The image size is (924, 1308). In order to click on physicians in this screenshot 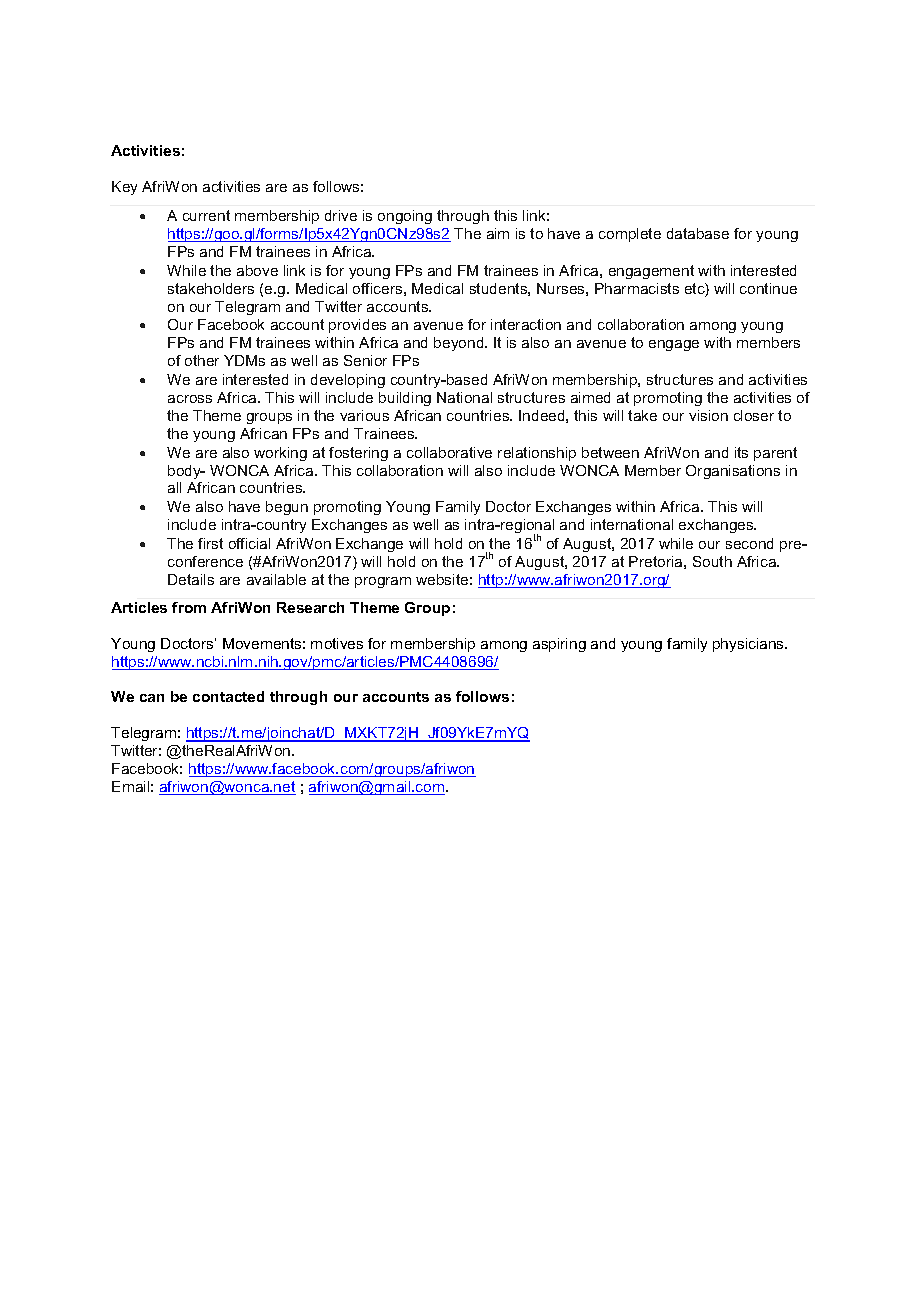, I will do `click(750, 645)`.
